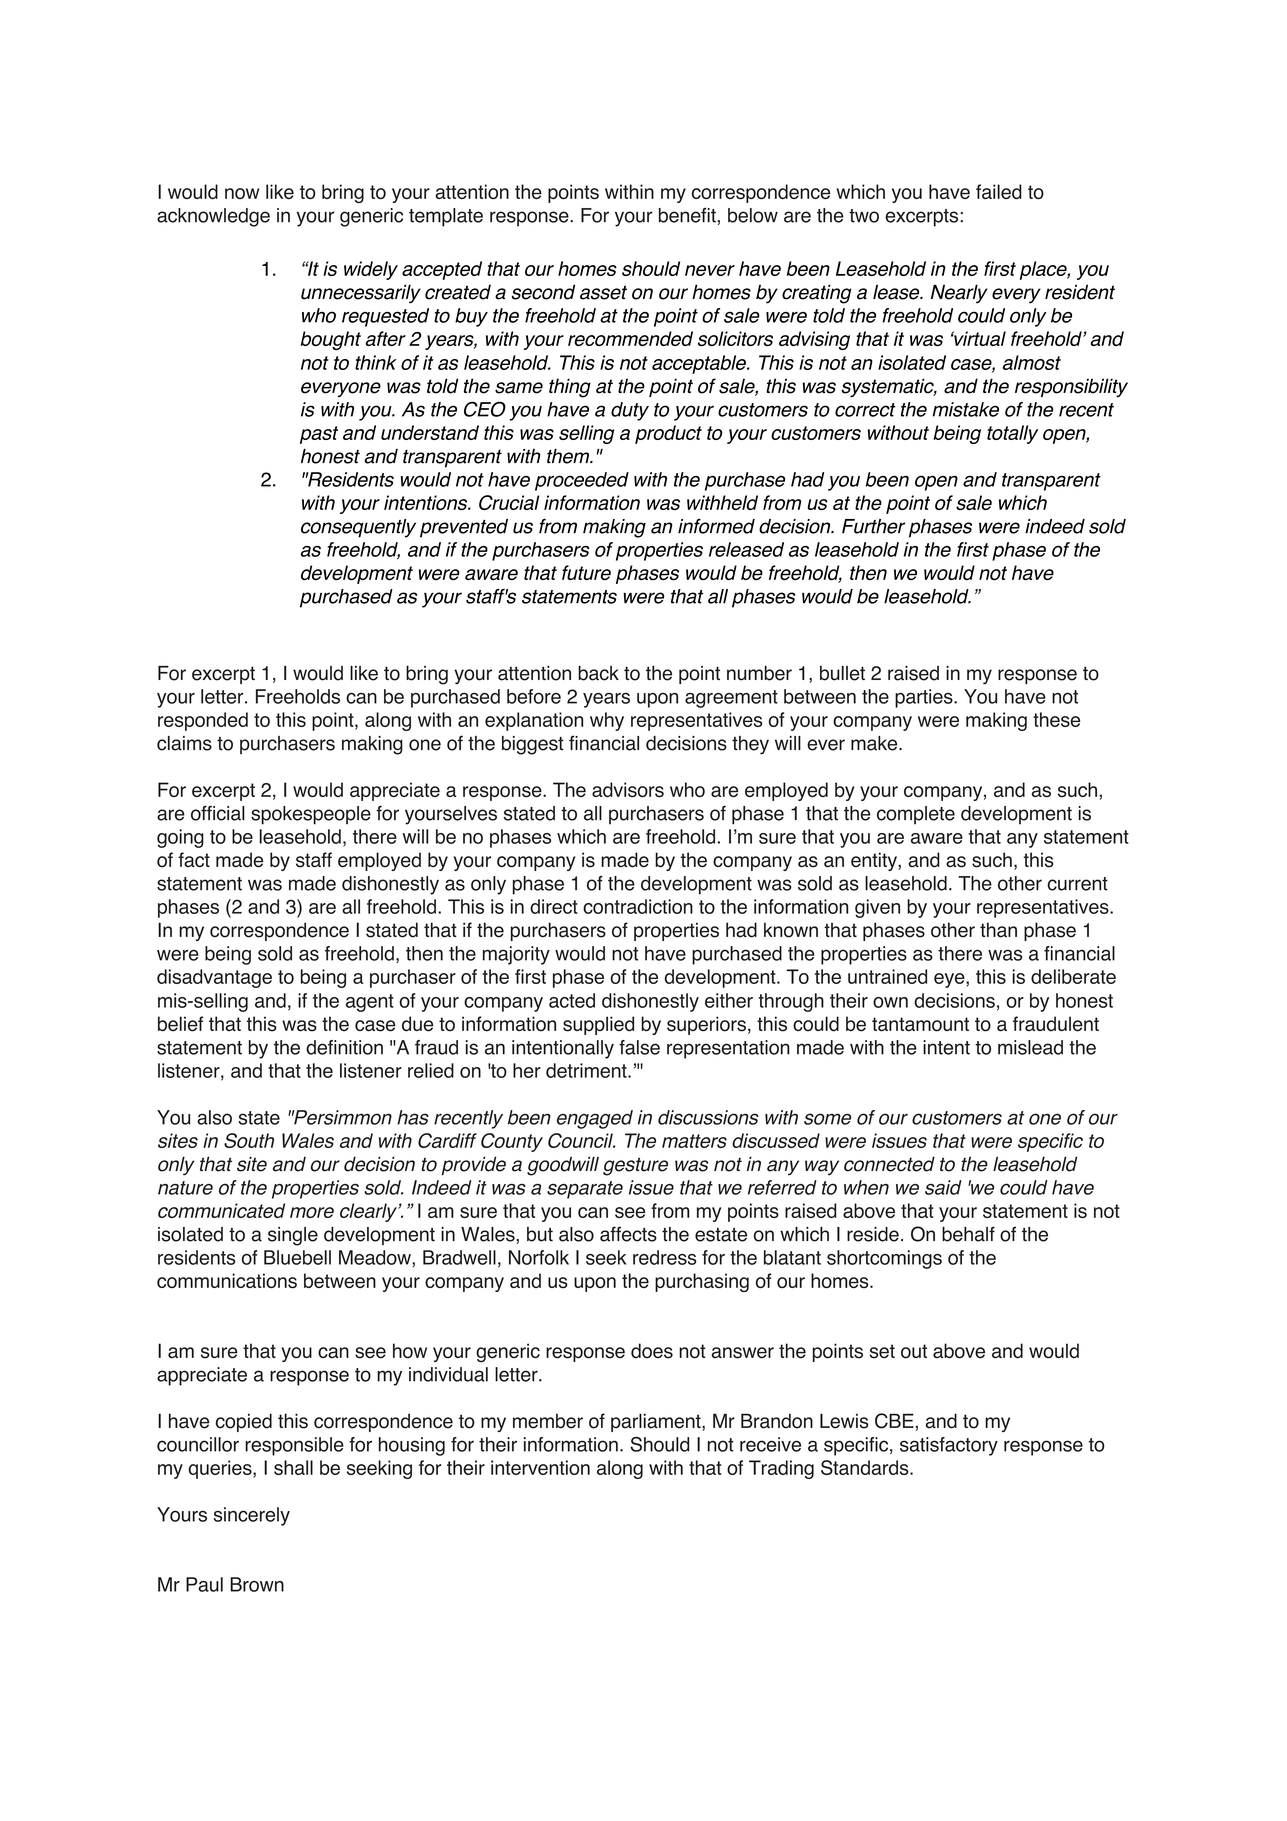 The width and height of the screenshot is (1287, 1821). I want to click on sincerely, so click(252, 1516).
